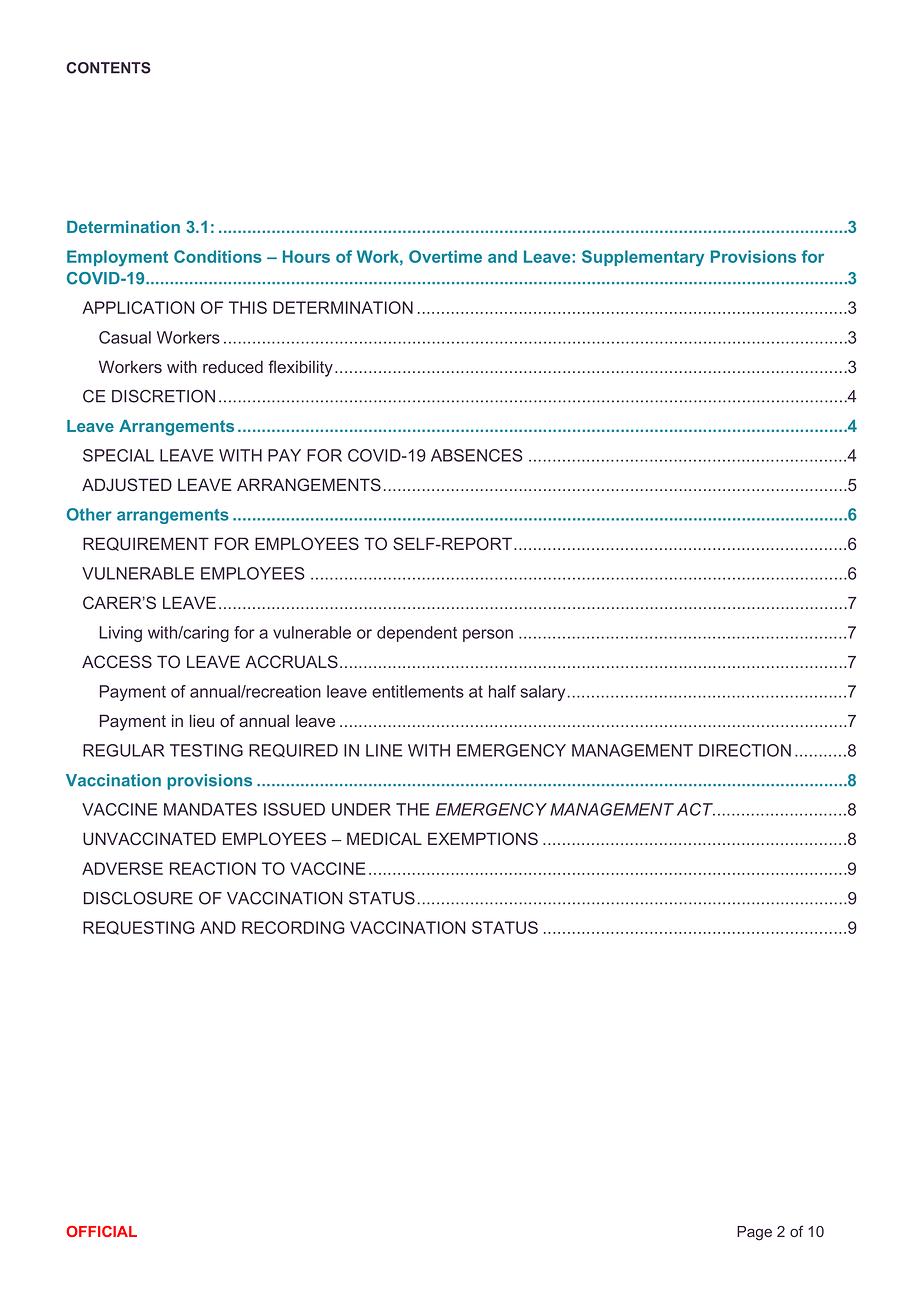  What do you see at coordinates (754, 1233) in the screenshot?
I see `Page` at bounding box center [754, 1233].
